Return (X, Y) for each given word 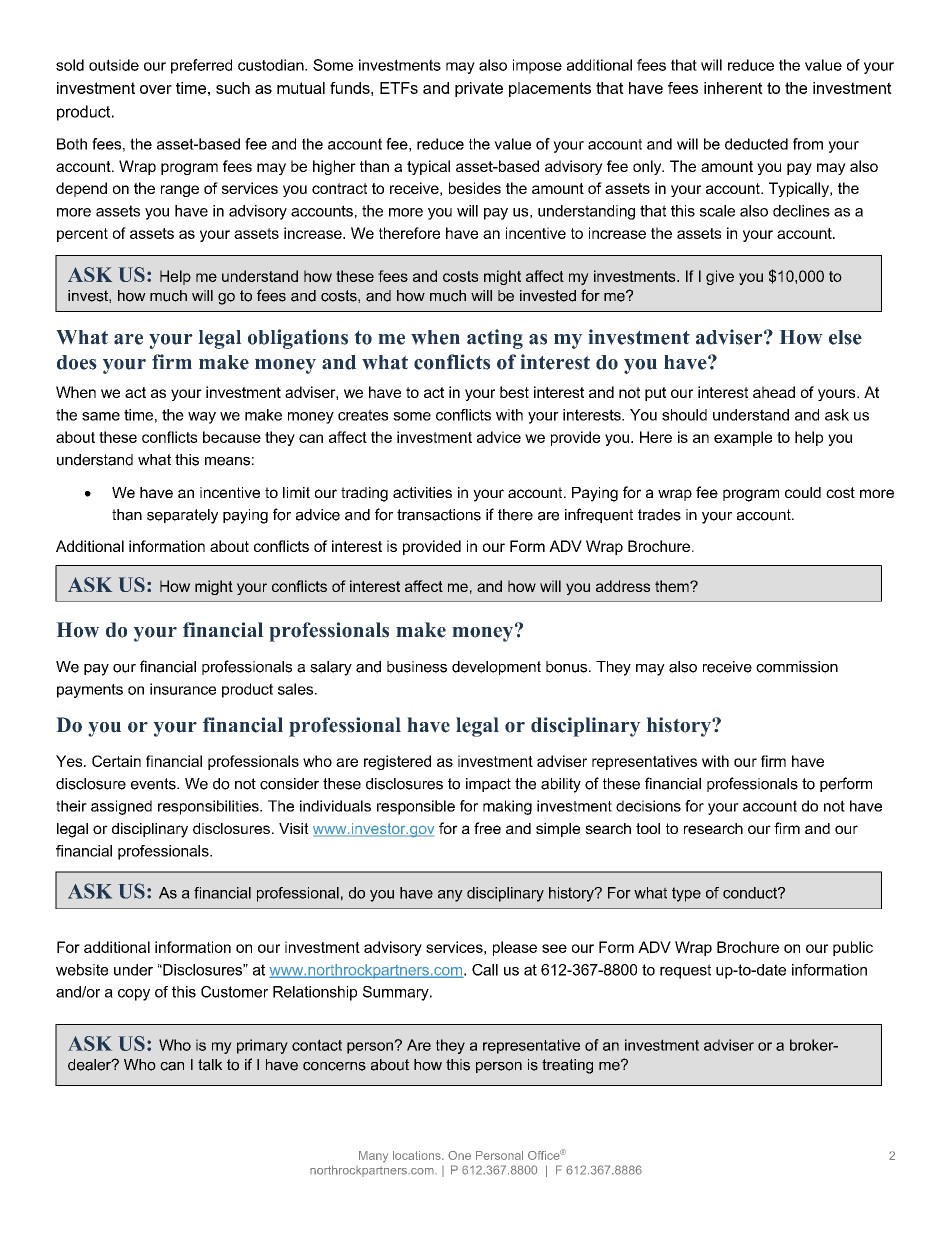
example (743, 438)
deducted (756, 144)
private (479, 89)
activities (422, 492)
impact (488, 785)
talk (210, 1065)
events (154, 784)
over (156, 89)
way (202, 418)
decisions (648, 806)
